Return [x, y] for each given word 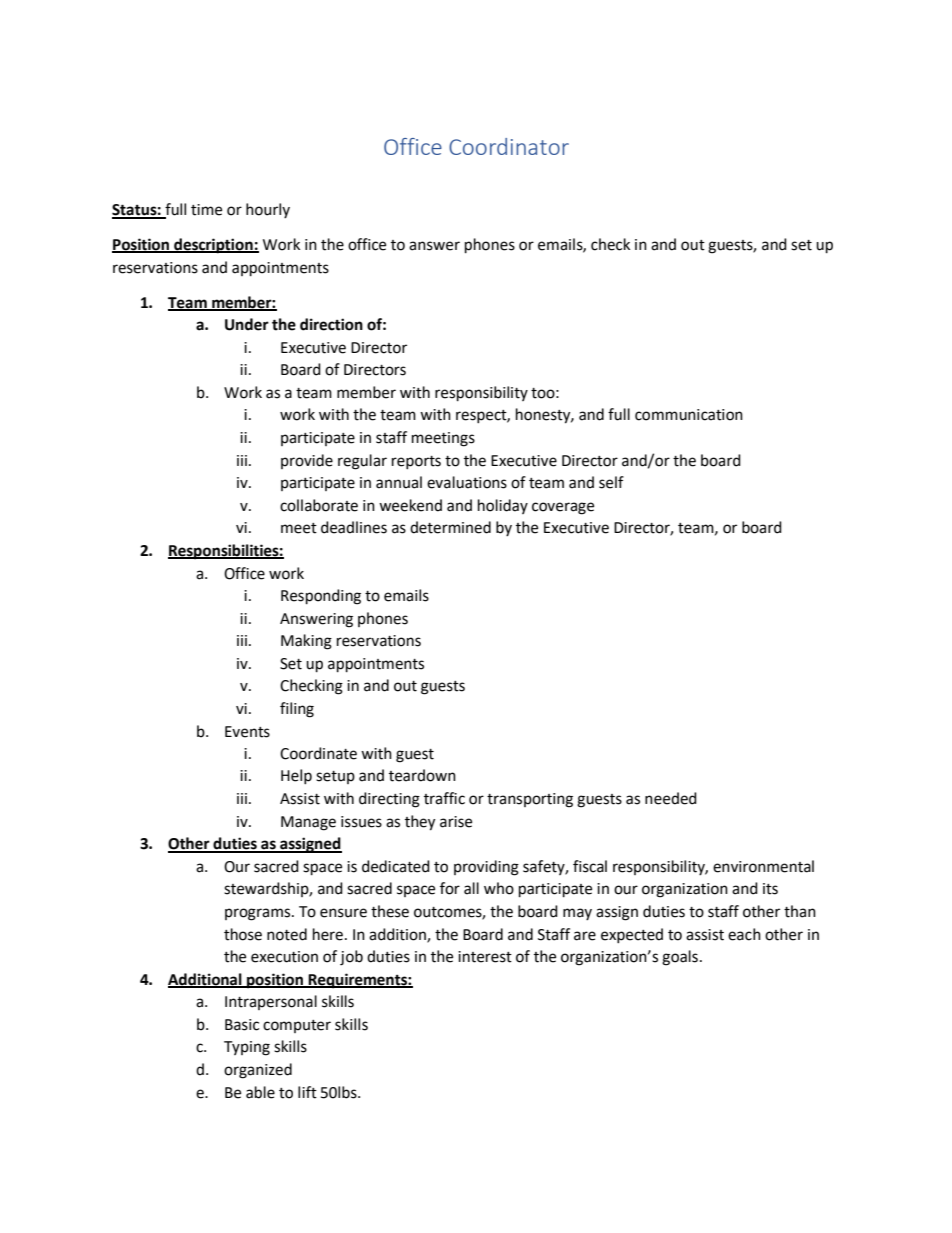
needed [671, 798]
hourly [268, 210]
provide [307, 461]
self [611, 482]
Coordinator [509, 146]
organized [258, 1071]
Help [296, 776]
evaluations [467, 482]
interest [485, 957]
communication [689, 415]
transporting [530, 800]
